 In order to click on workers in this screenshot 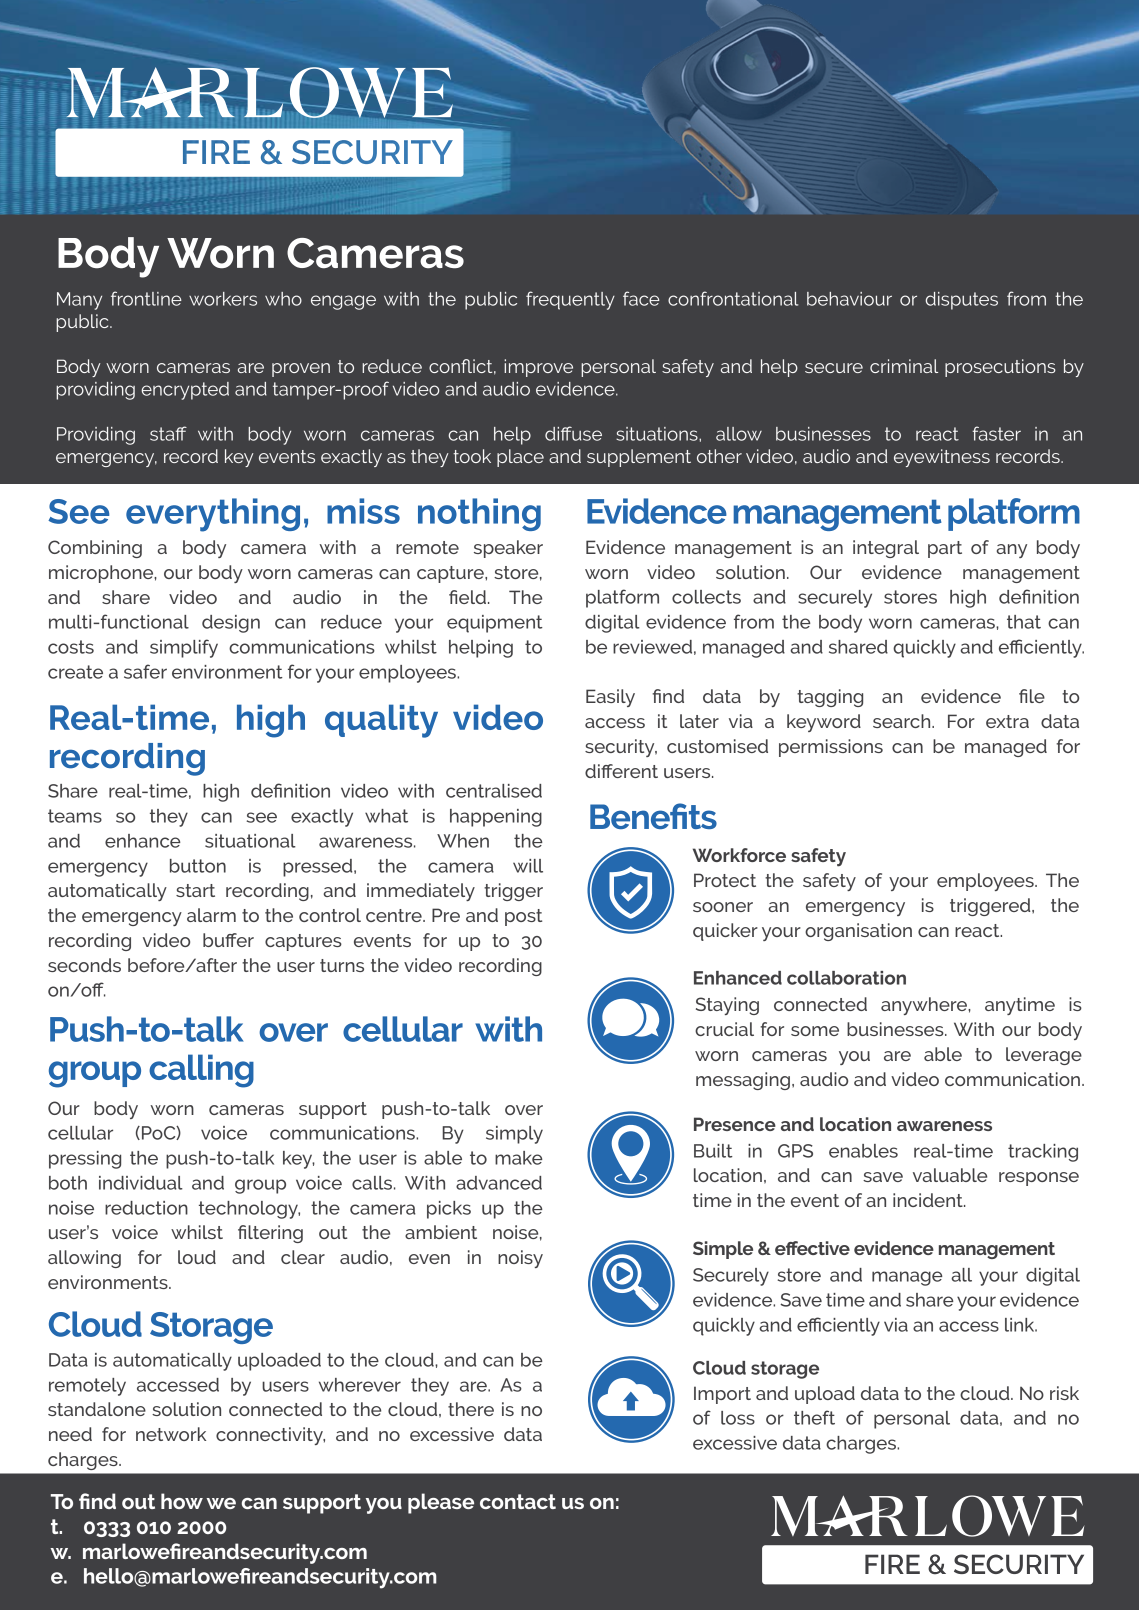, I will do `click(223, 299)`.
